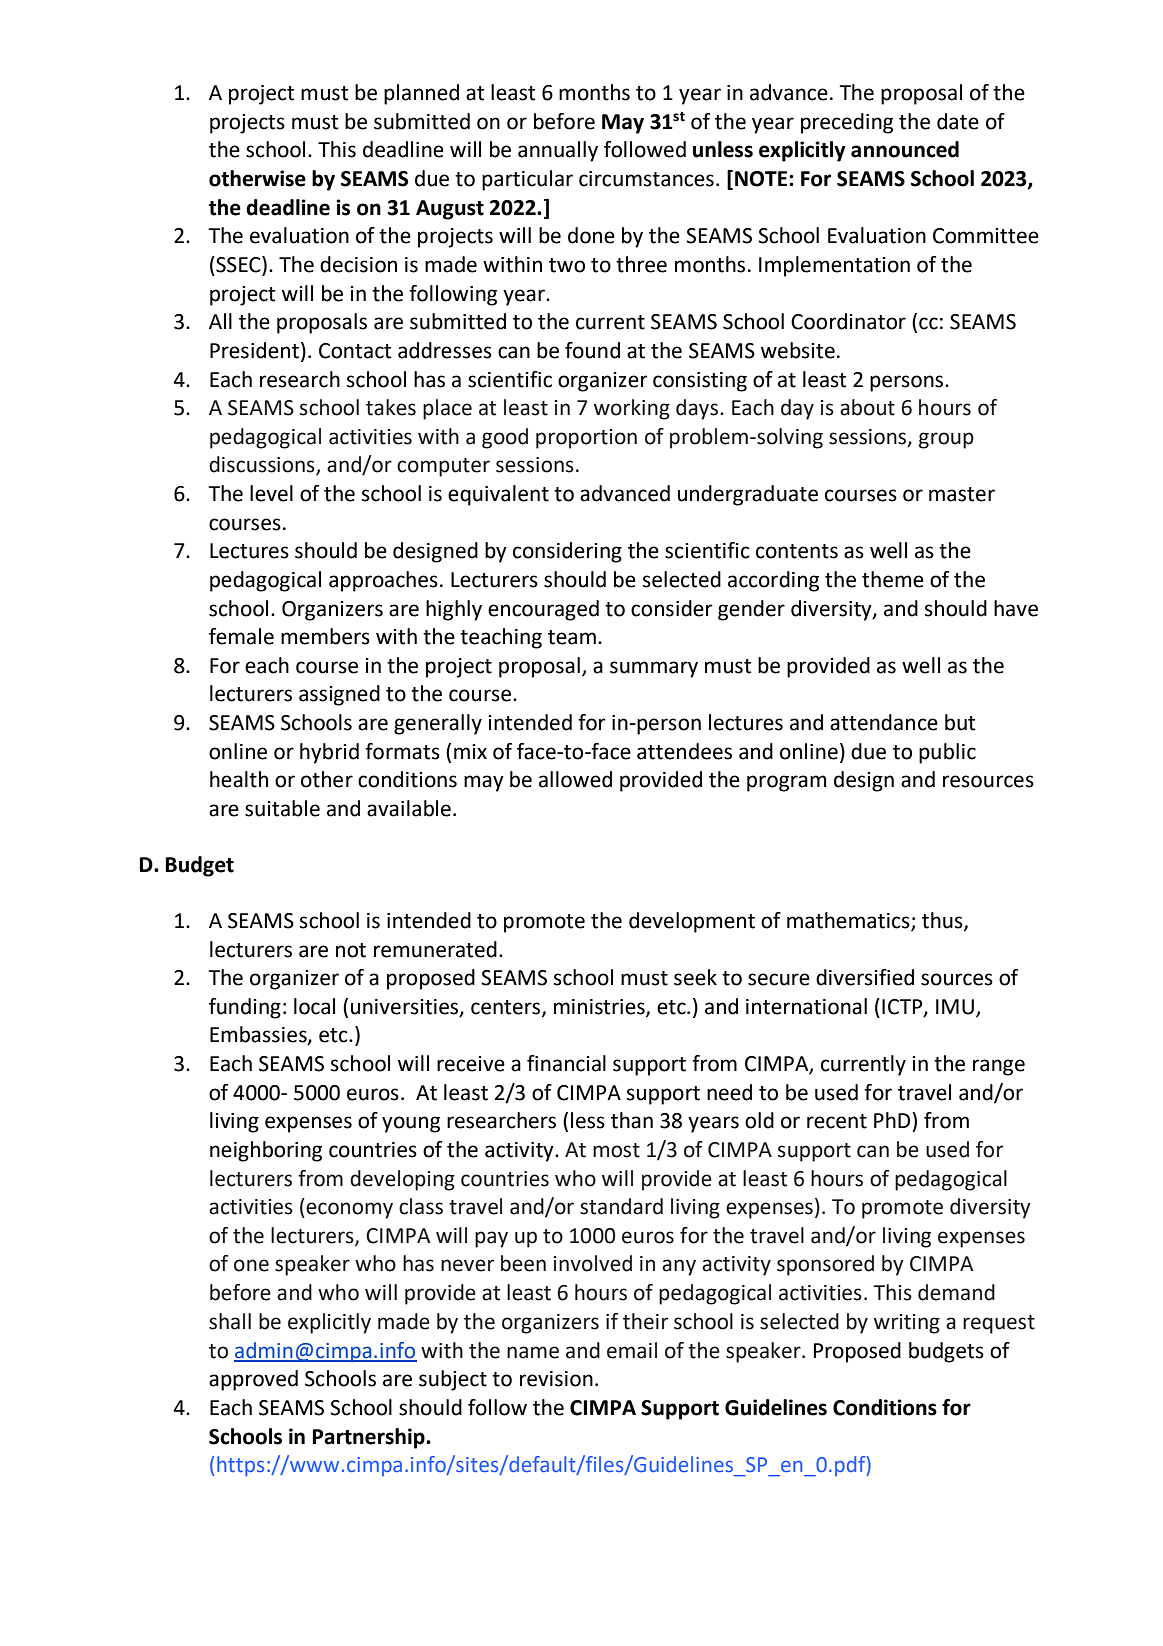  Describe the element at coordinates (586, 439) in the image. I see `proportion` at that location.
